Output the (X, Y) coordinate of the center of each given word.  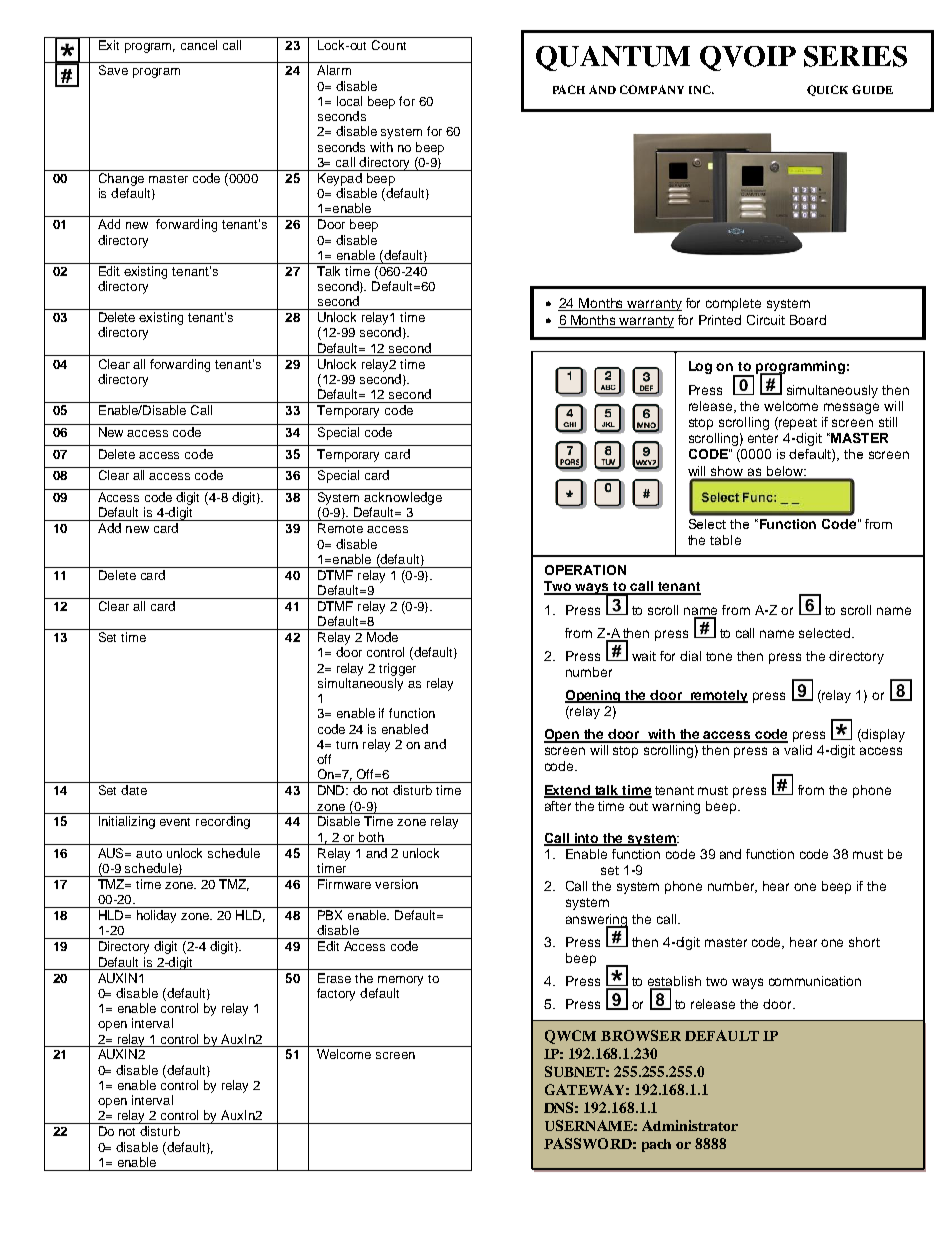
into (586, 839)
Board (808, 320)
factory (336, 994)
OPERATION (585, 570)
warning (676, 807)
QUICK (827, 90)
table (725, 540)
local (349, 101)
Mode (382, 637)
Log (700, 367)
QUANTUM (613, 58)
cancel (199, 45)
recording (223, 822)
